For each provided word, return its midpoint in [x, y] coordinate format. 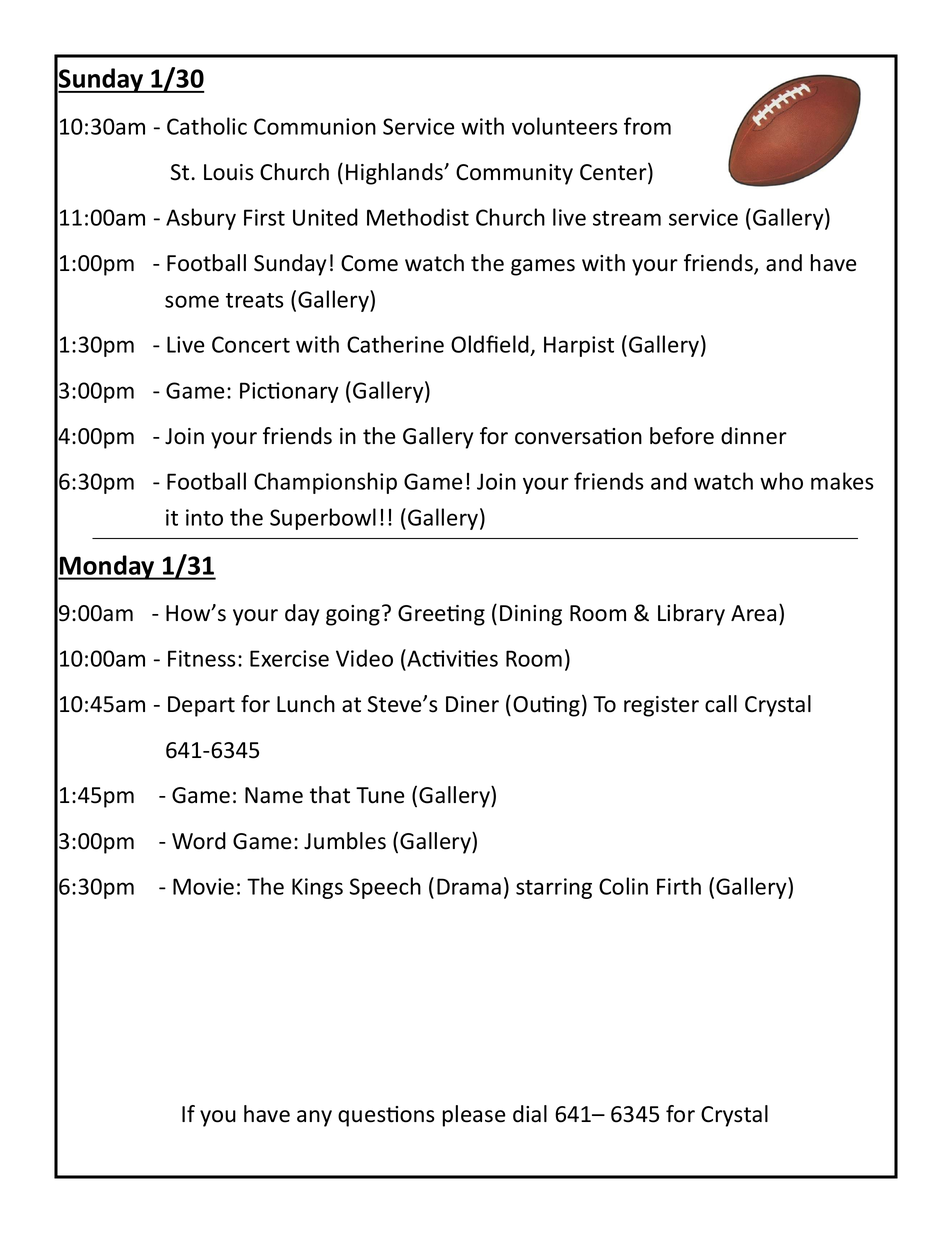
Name [274, 795]
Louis [229, 172]
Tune [380, 795]
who [781, 481]
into [204, 517]
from [647, 126]
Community [514, 174]
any [314, 1118]
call [721, 704]
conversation [578, 436]
